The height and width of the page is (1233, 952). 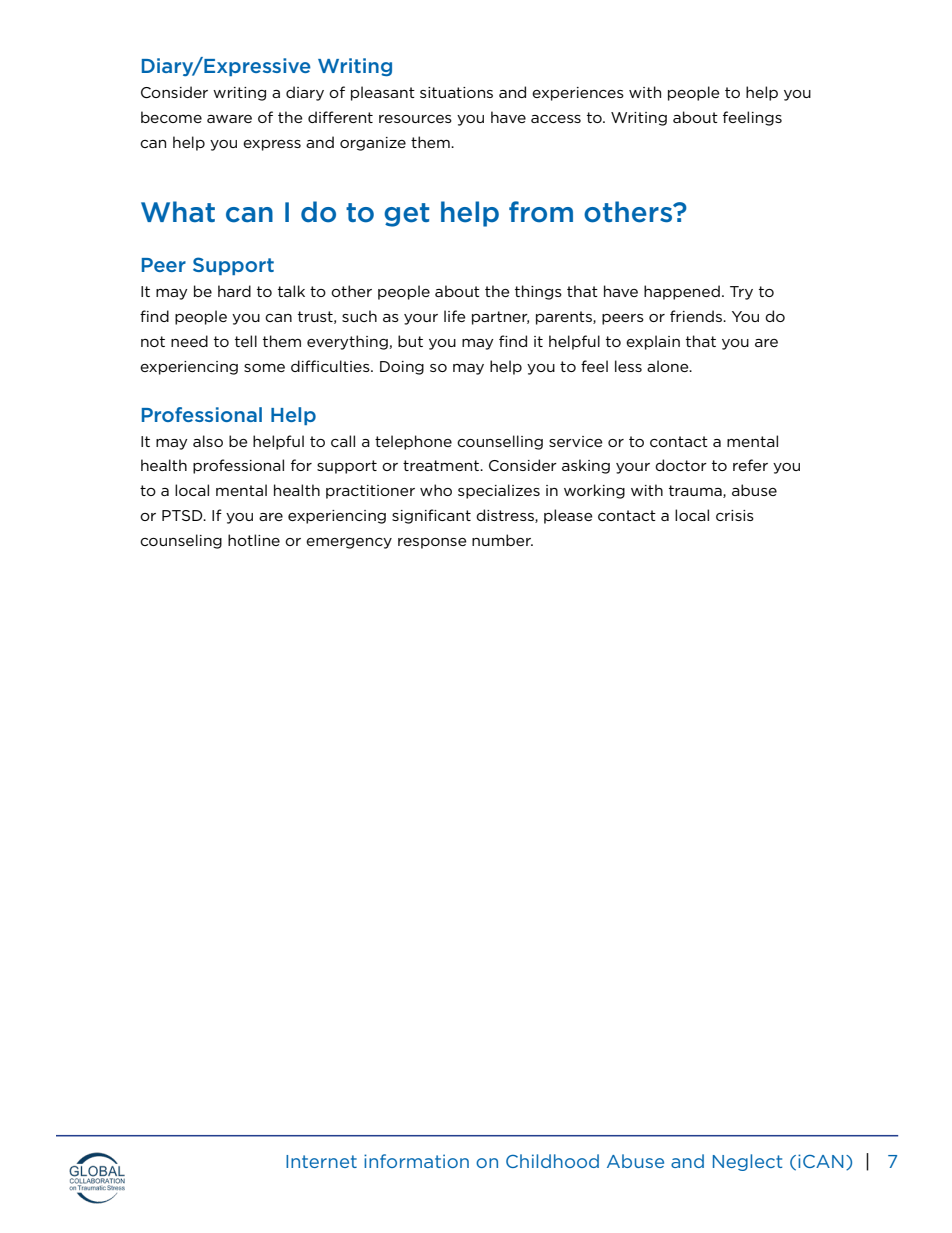 I want to click on hotline, so click(x=254, y=540).
